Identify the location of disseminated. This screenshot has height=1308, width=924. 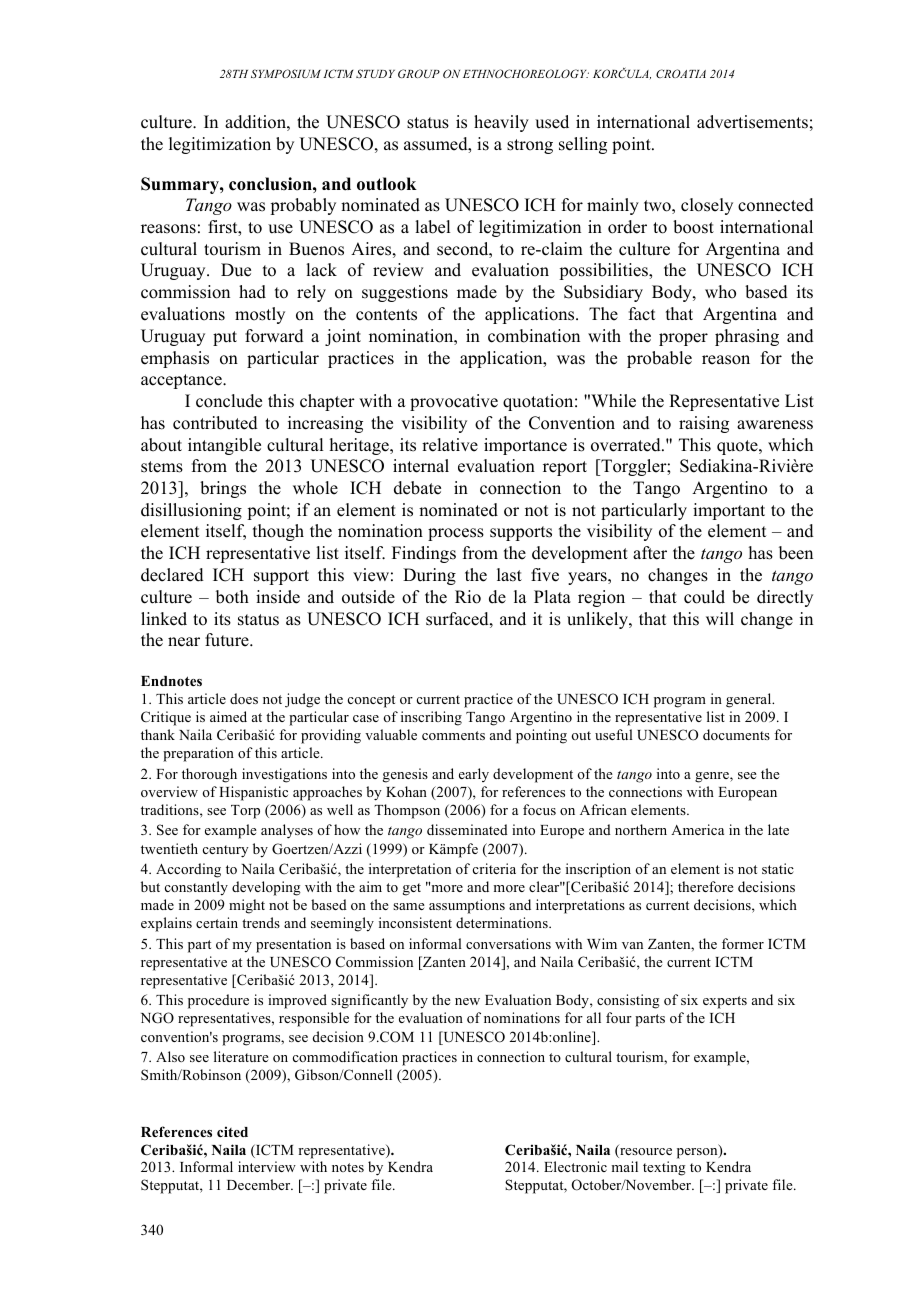
(467, 829).
